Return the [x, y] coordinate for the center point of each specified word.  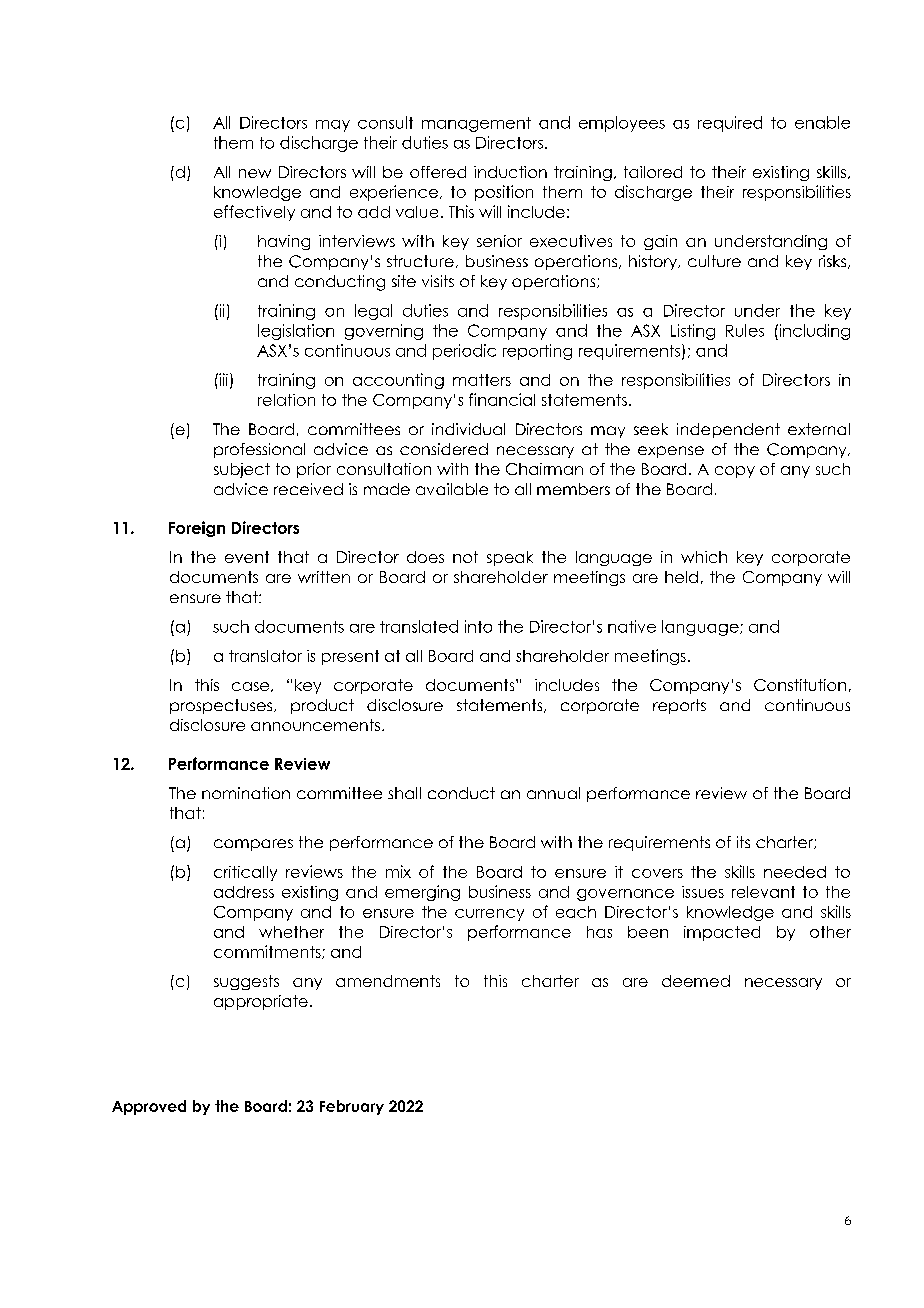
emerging [422, 893]
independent [728, 430]
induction [510, 172]
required [730, 124]
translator [265, 656]
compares [253, 845]
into [478, 626]
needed [795, 872]
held [681, 577]
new [255, 173]
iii [222, 379]
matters [482, 380]
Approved [149, 1107]
